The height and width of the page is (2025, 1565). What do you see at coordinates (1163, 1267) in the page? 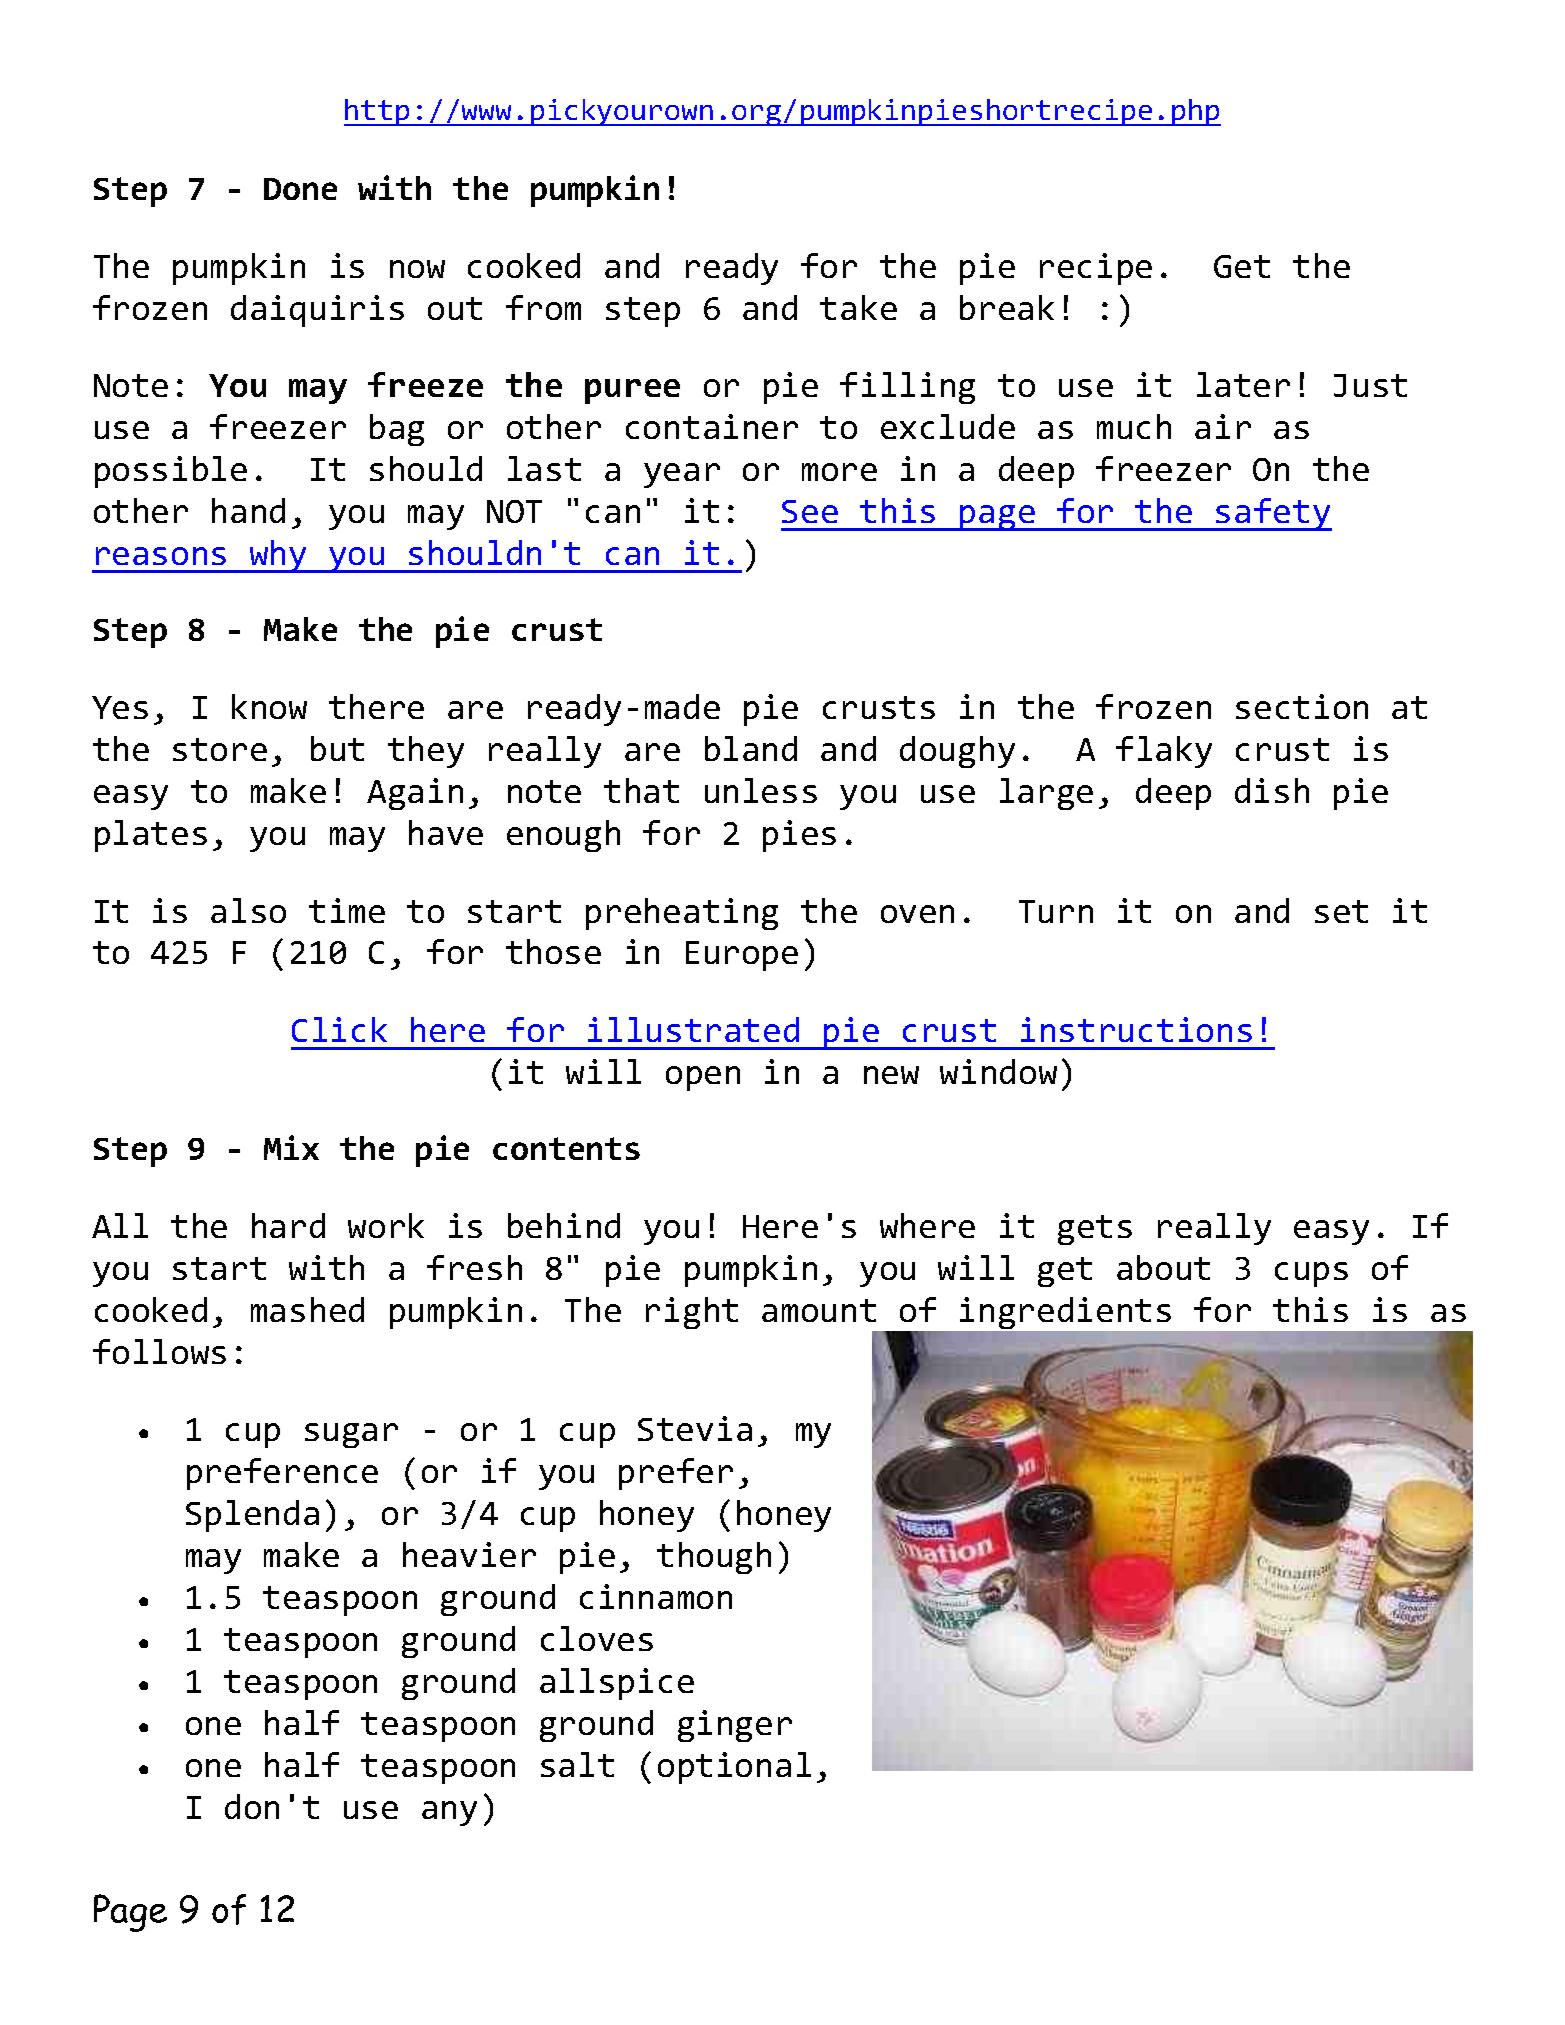
I see `about` at bounding box center [1163, 1267].
